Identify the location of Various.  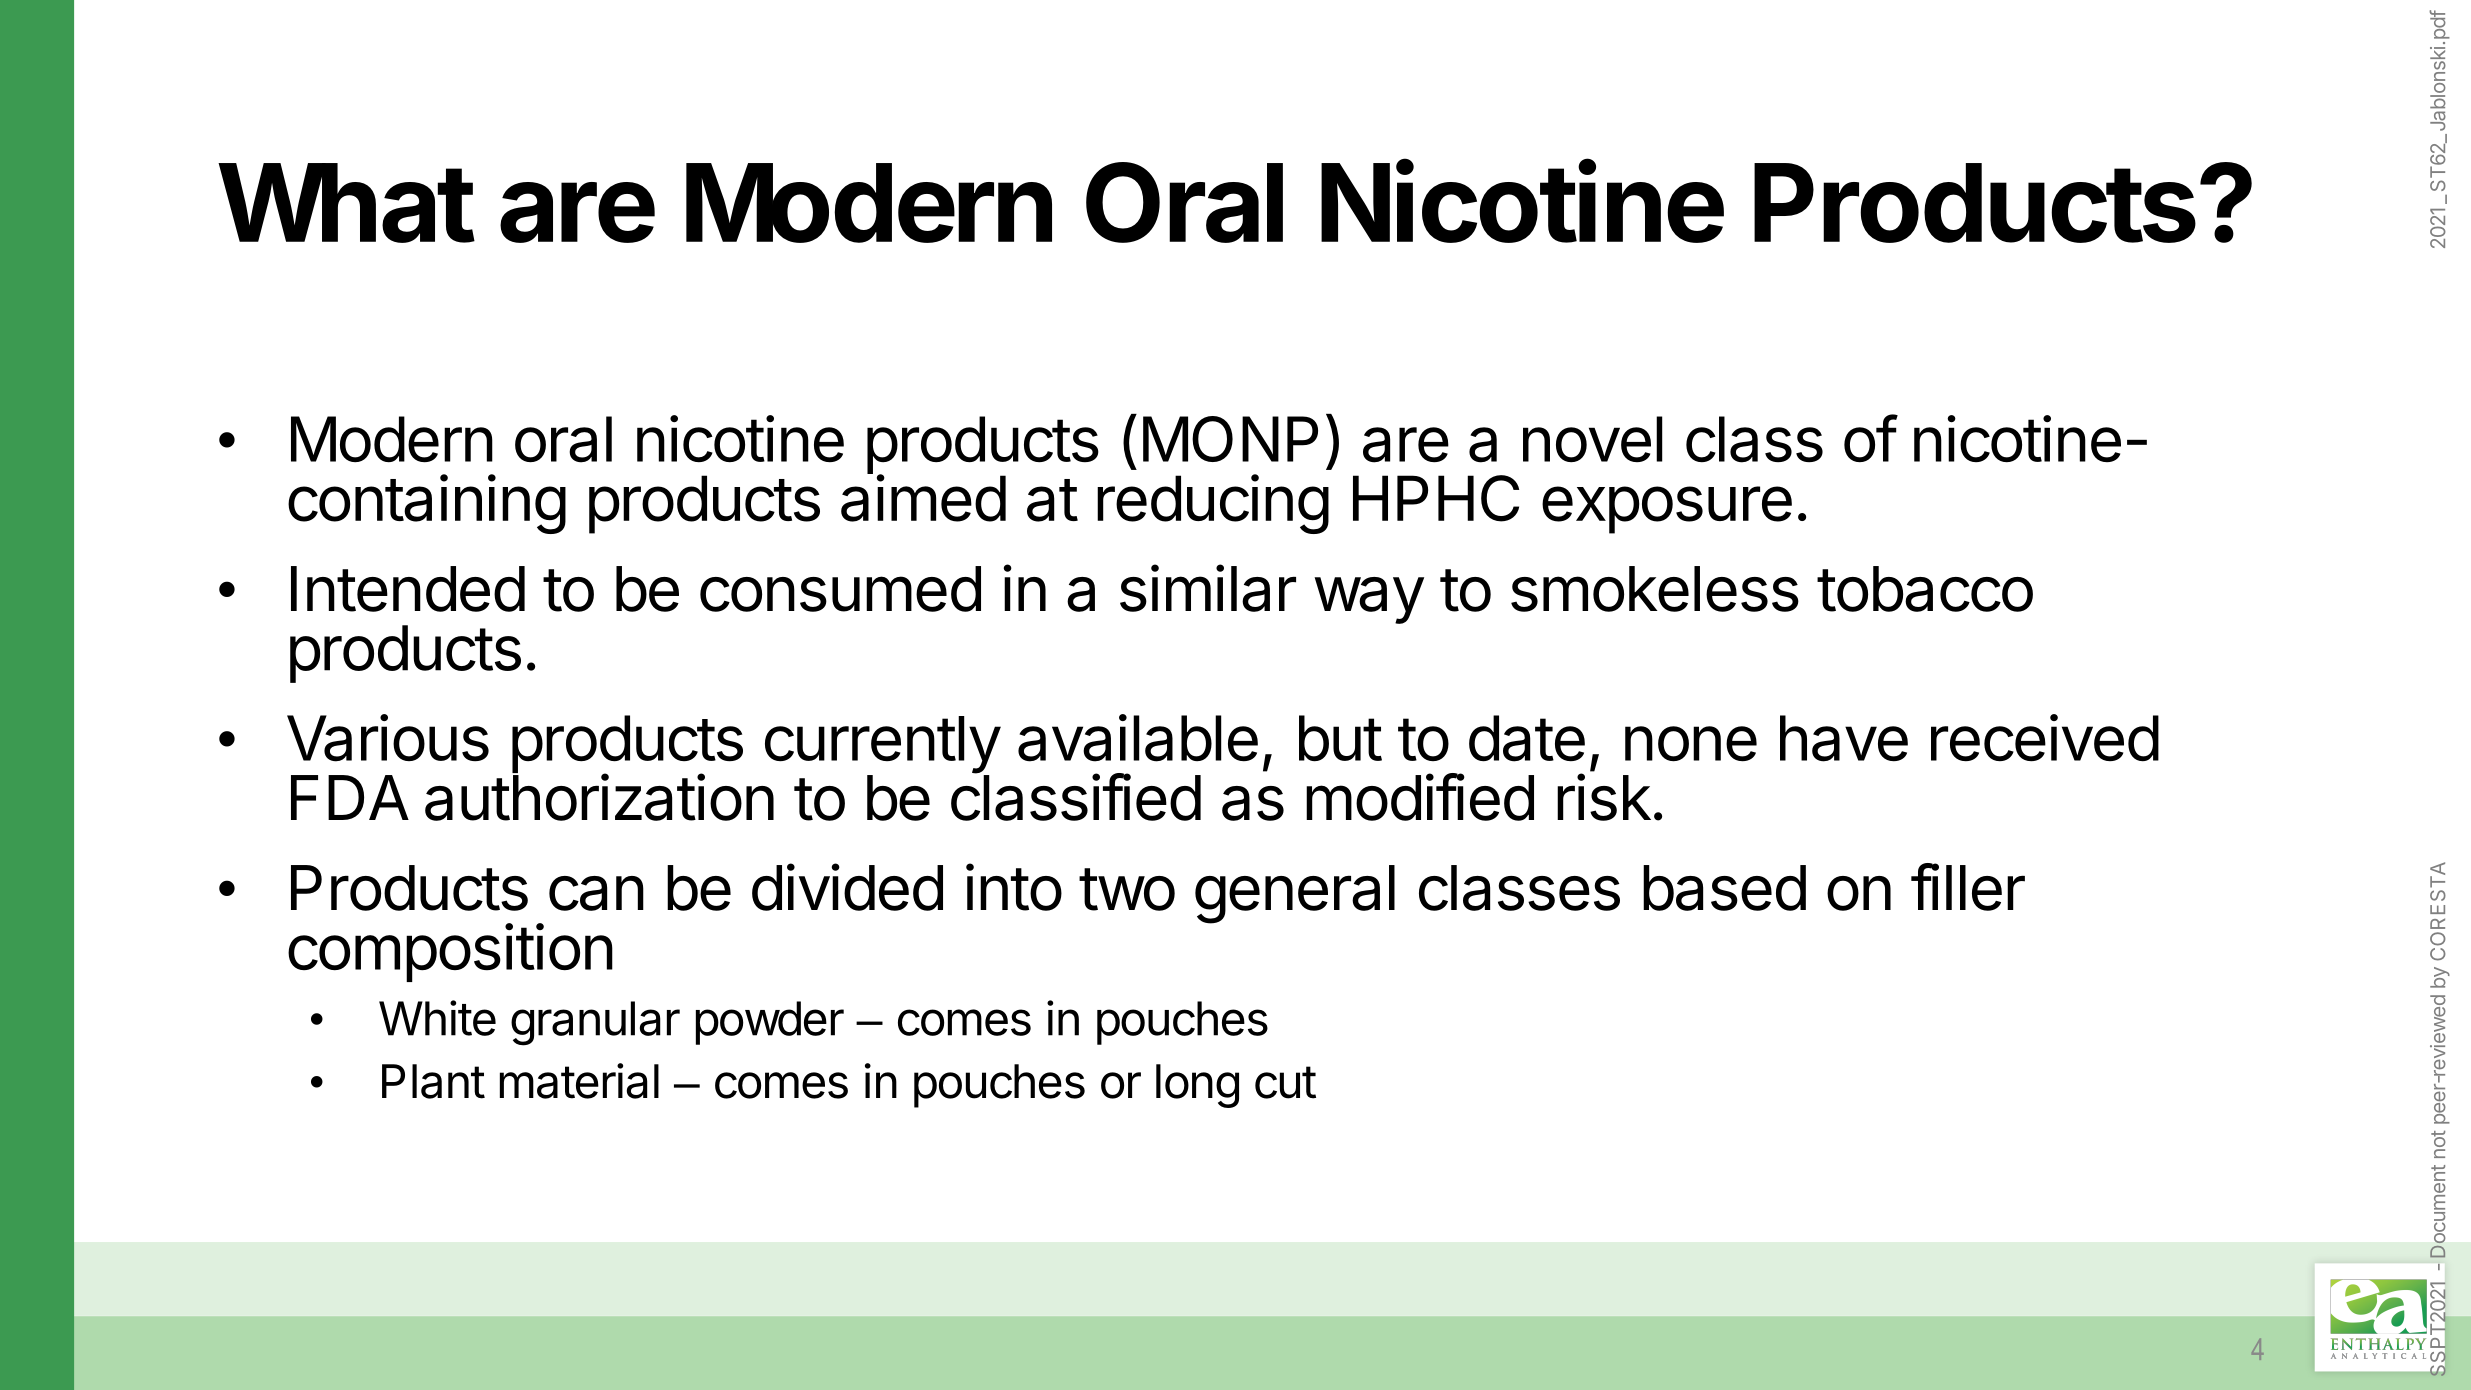
(388, 738).
